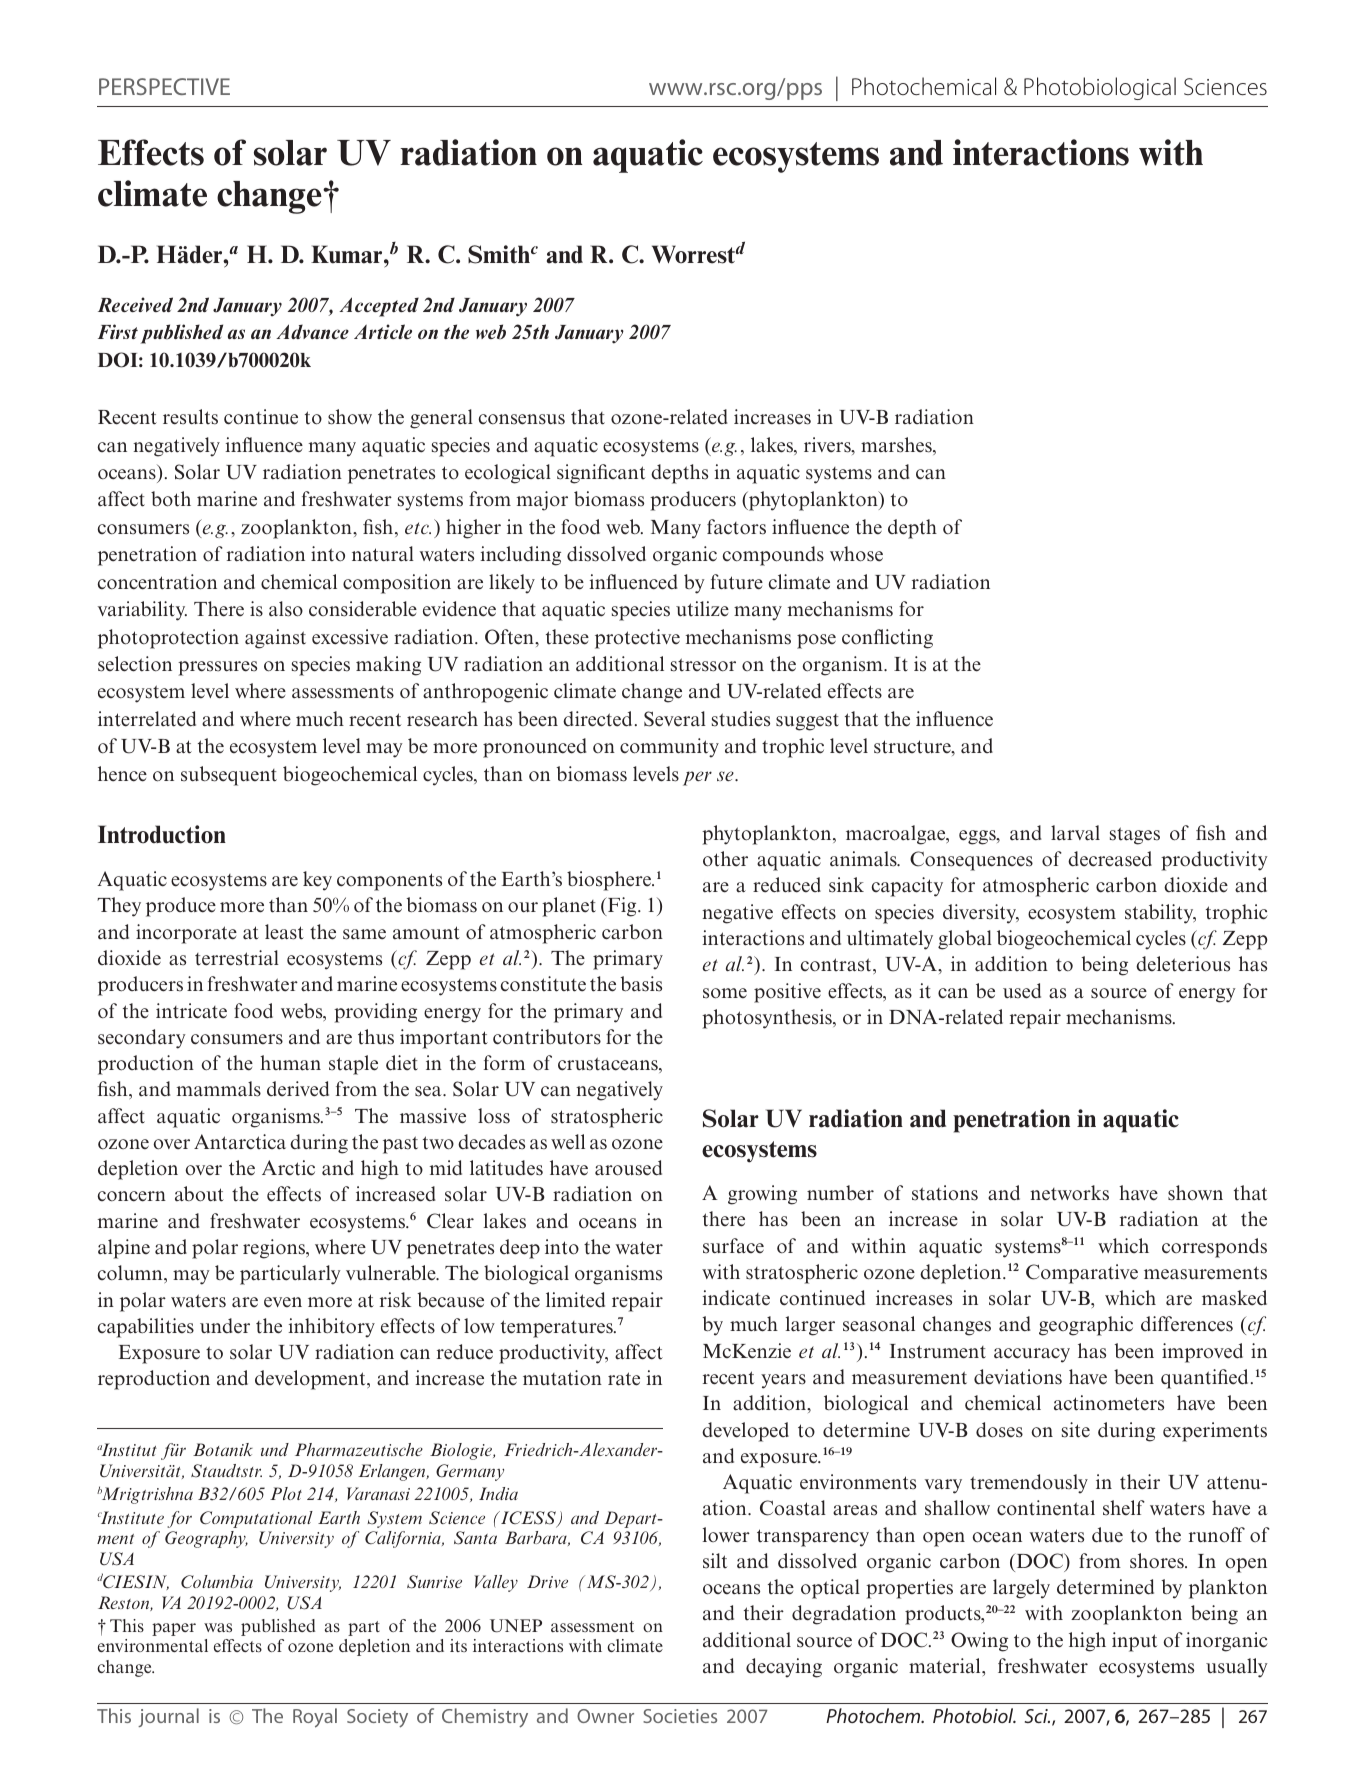  What do you see at coordinates (1069, 1193) in the screenshot?
I see `networks` at bounding box center [1069, 1193].
